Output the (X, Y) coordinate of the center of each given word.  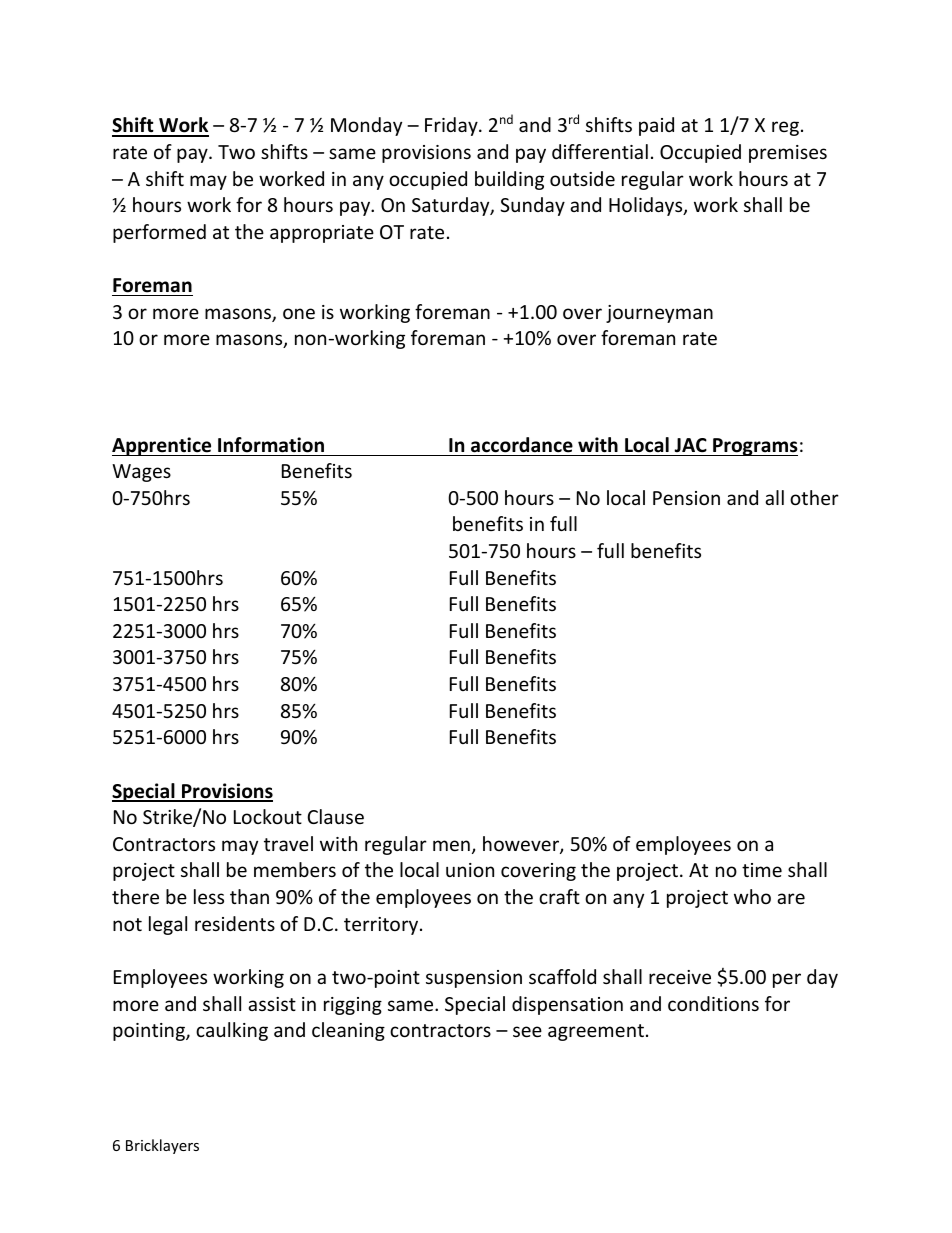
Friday (452, 126)
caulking (232, 1031)
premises (788, 154)
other (814, 497)
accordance (522, 445)
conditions (713, 1003)
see (527, 1031)
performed (159, 233)
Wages (141, 473)
